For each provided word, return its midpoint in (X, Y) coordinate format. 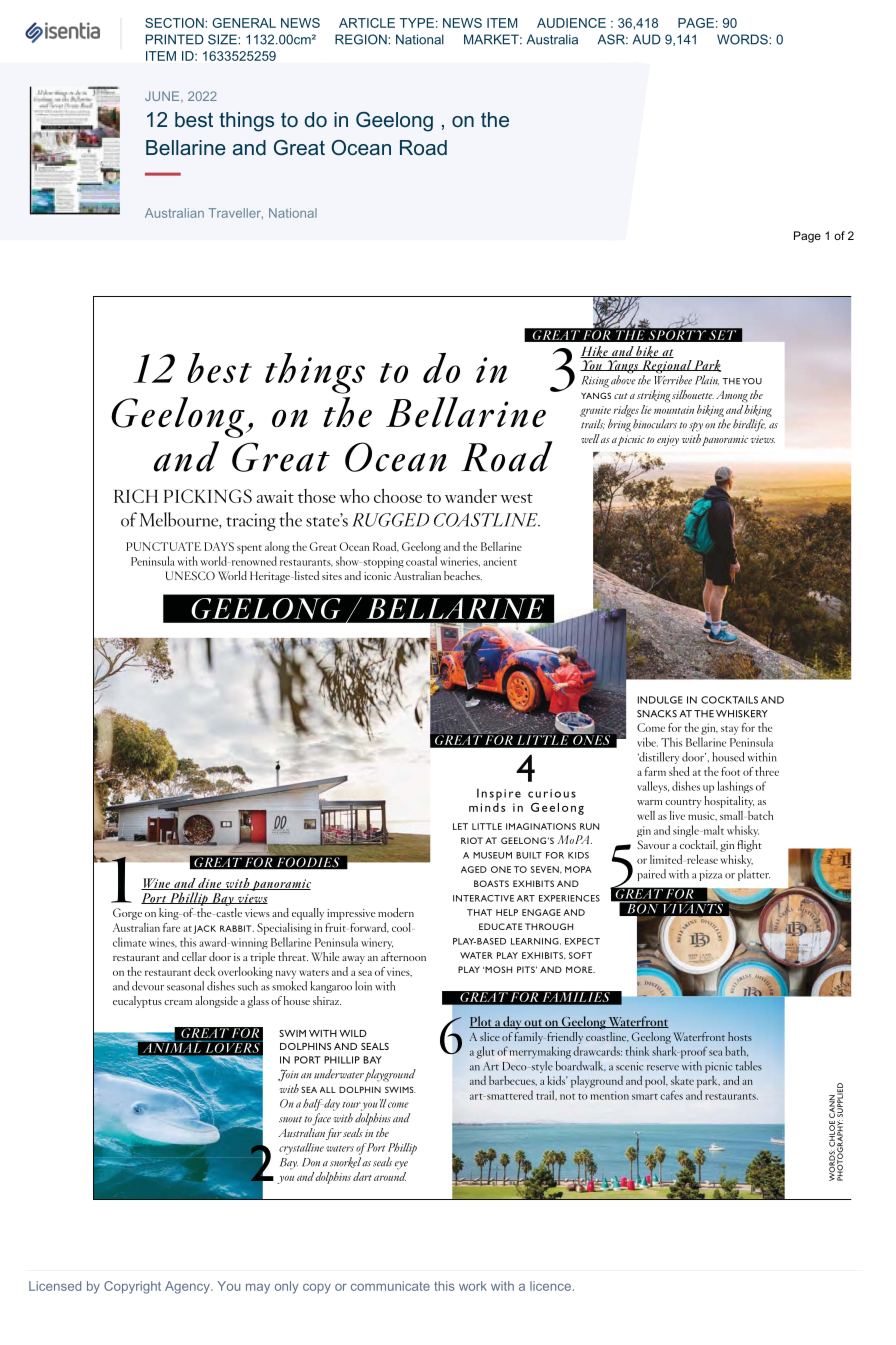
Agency (188, 1287)
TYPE (417, 23)
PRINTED (175, 39)
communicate (390, 1286)
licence (550, 1286)
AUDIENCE (571, 23)
